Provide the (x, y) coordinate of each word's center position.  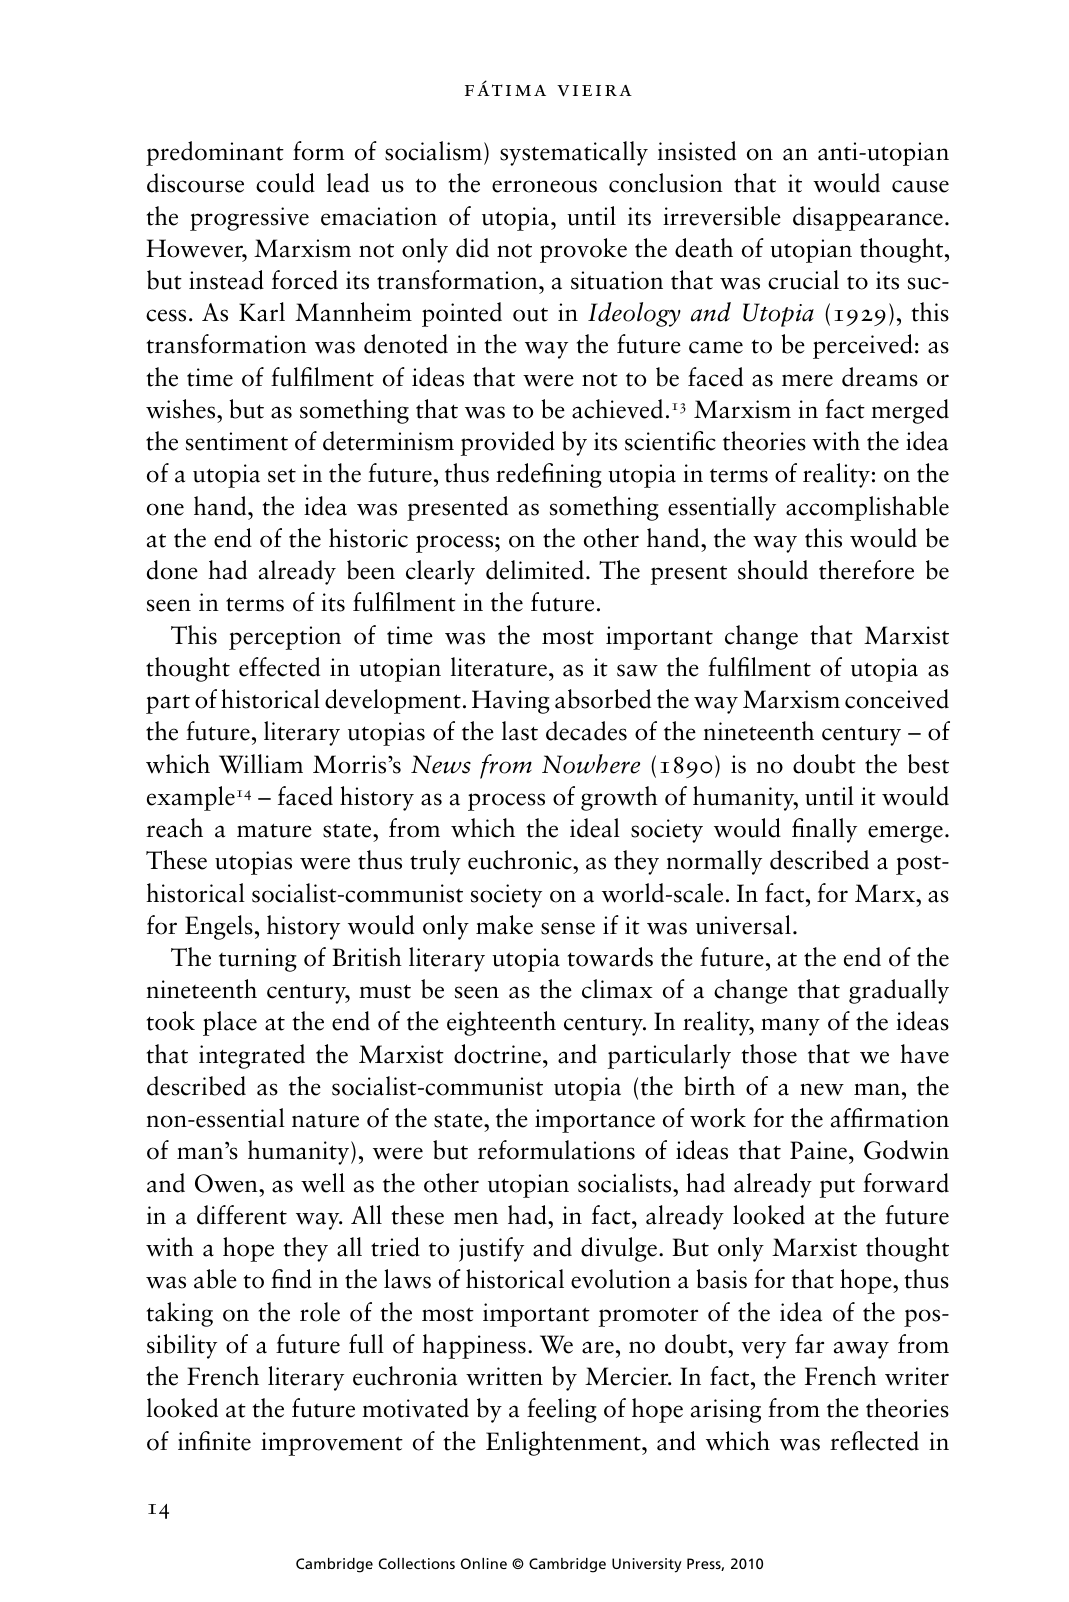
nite (231, 1441)
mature (274, 830)
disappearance (868, 218)
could (285, 183)
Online (484, 1563)
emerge (905, 834)
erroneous (544, 186)
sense (568, 928)
